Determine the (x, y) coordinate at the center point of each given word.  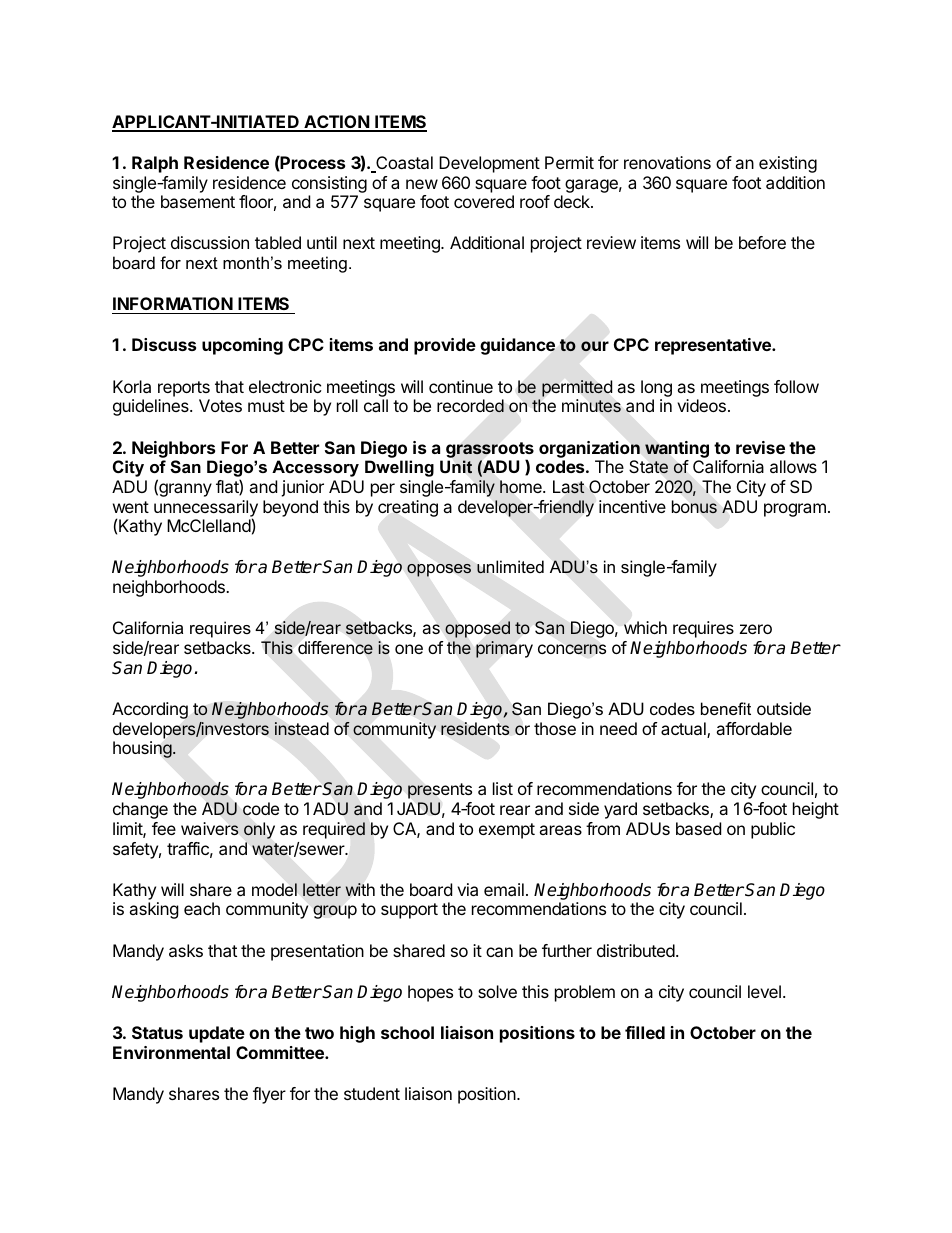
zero (756, 629)
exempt (507, 831)
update (217, 1034)
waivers (210, 828)
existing (788, 164)
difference (335, 648)
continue (461, 386)
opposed (477, 629)
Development (489, 164)
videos (701, 405)
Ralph (155, 164)
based (698, 828)
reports (184, 389)
